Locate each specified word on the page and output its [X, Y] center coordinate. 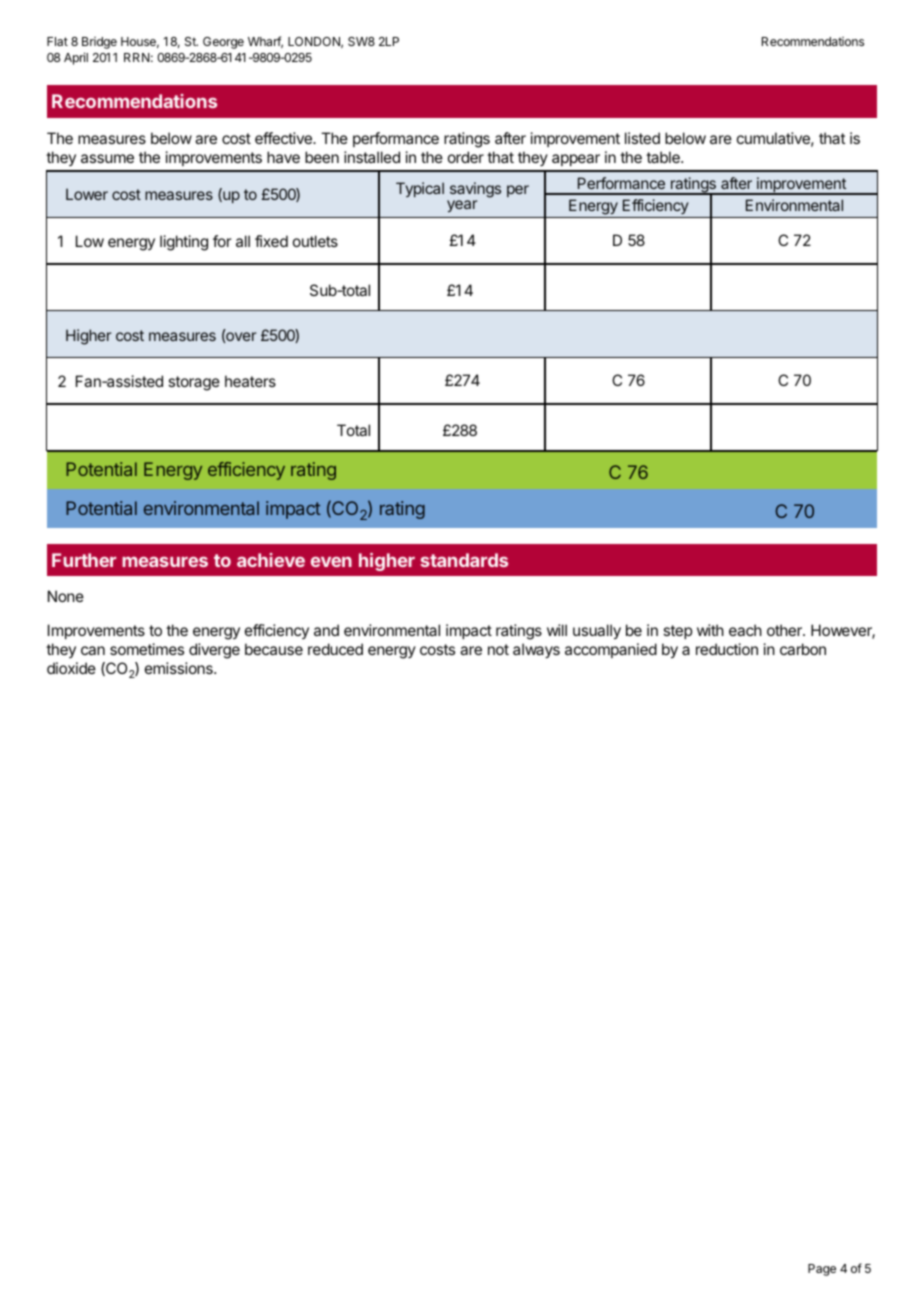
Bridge [99, 43]
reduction [727, 649]
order [466, 157]
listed [642, 138]
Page [822, 1270]
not [498, 649]
